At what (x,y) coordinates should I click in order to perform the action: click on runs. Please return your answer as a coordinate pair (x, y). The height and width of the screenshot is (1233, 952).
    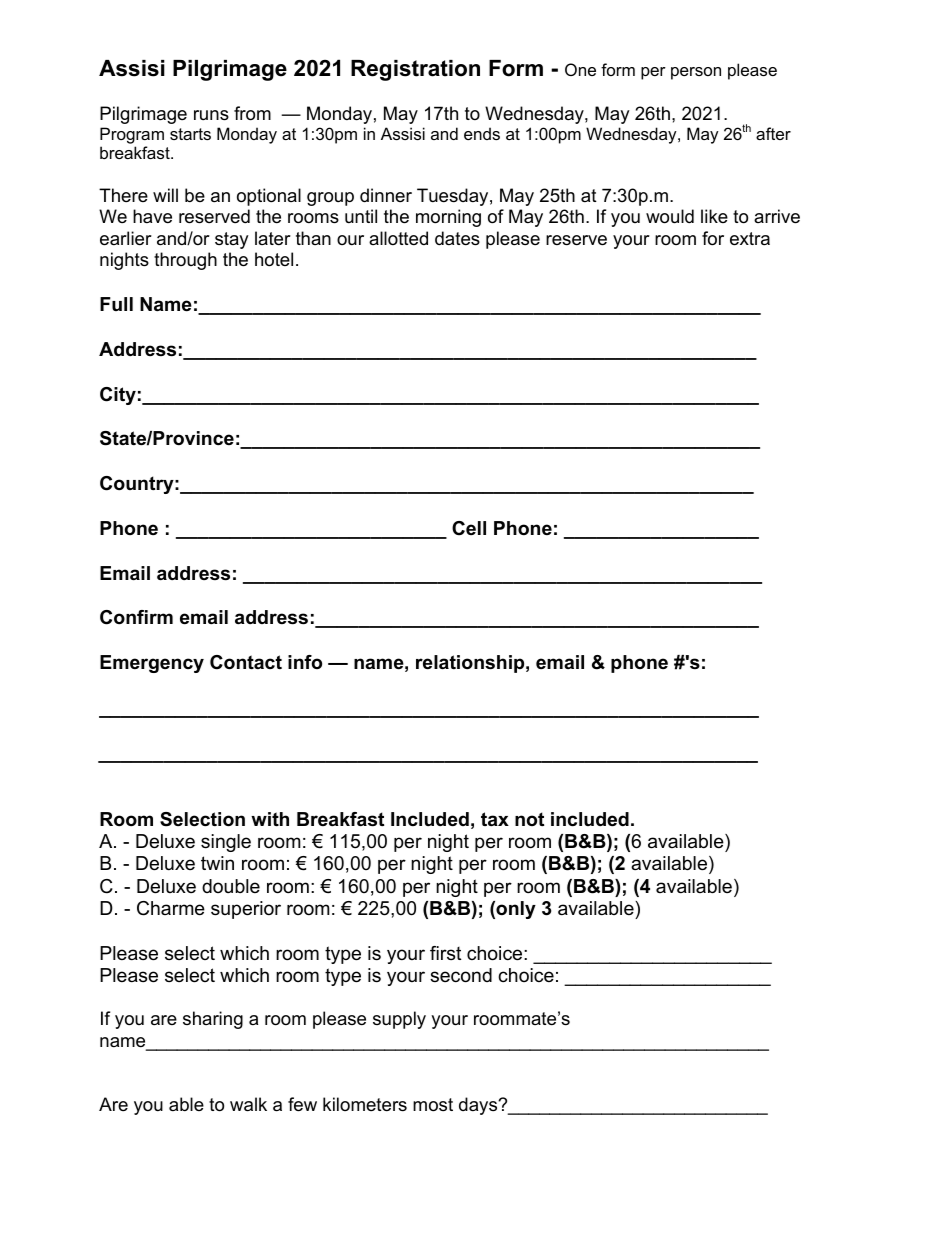
    Looking at the image, I should click on (211, 115).
